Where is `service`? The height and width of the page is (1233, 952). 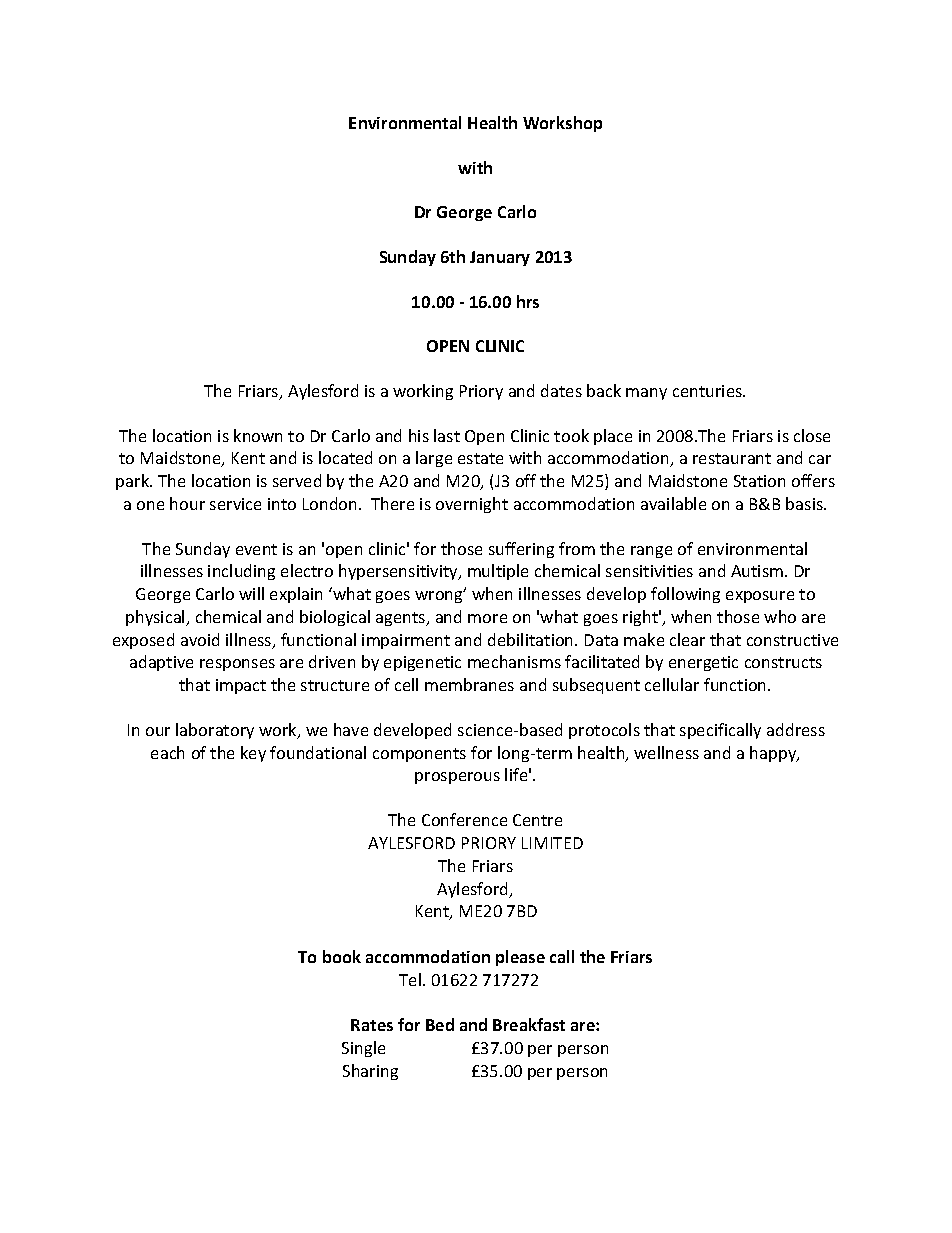
service is located at coordinates (235, 504).
